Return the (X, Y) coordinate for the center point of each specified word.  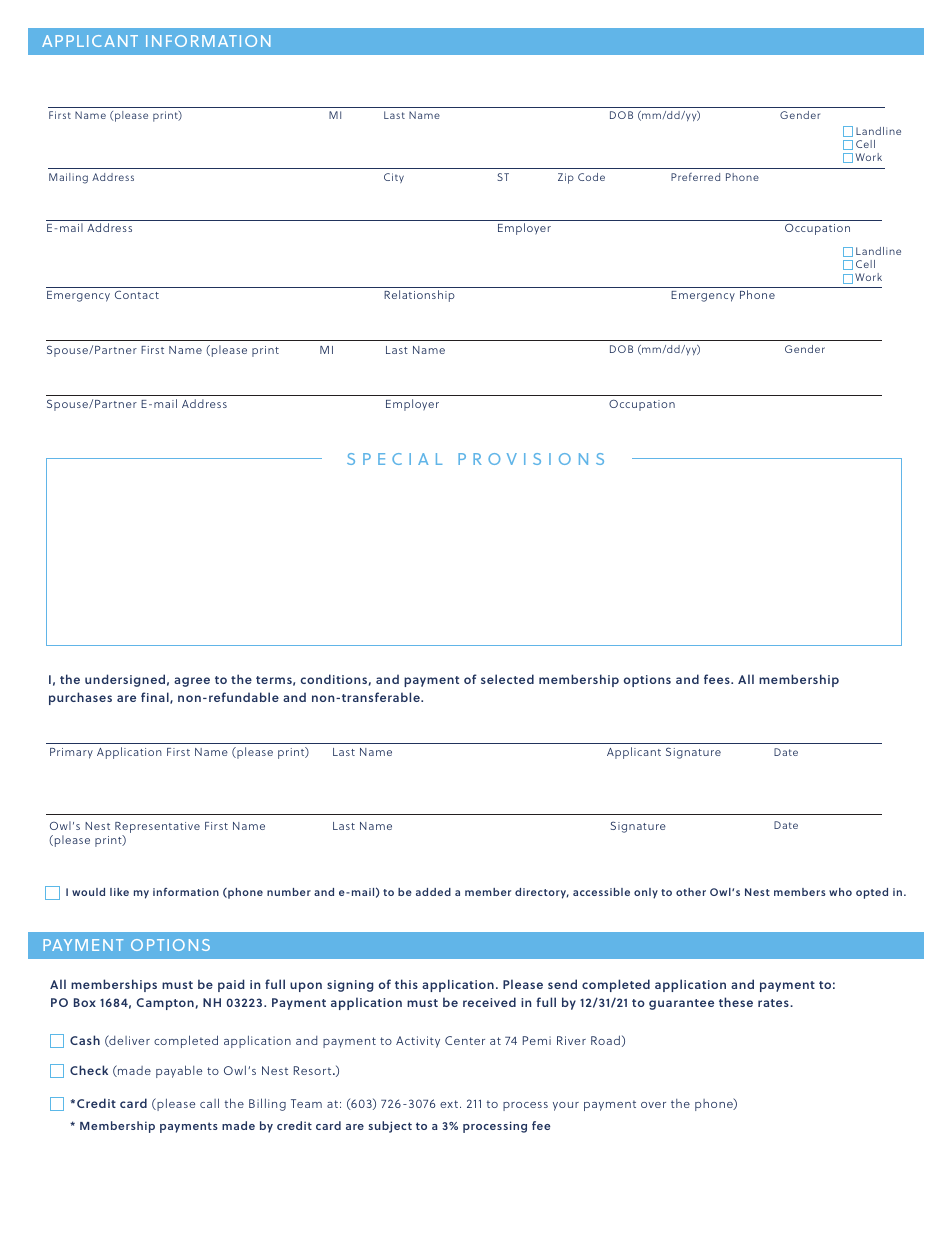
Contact (137, 294)
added (433, 892)
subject (390, 1127)
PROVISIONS (531, 459)
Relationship (419, 296)
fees (718, 679)
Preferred (695, 177)
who (840, 892)
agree (192, 682)
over (653, 1105)
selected (507, 679)
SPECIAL (394, 459)
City (394, 178)
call (209, 1103)
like (119, 892)
